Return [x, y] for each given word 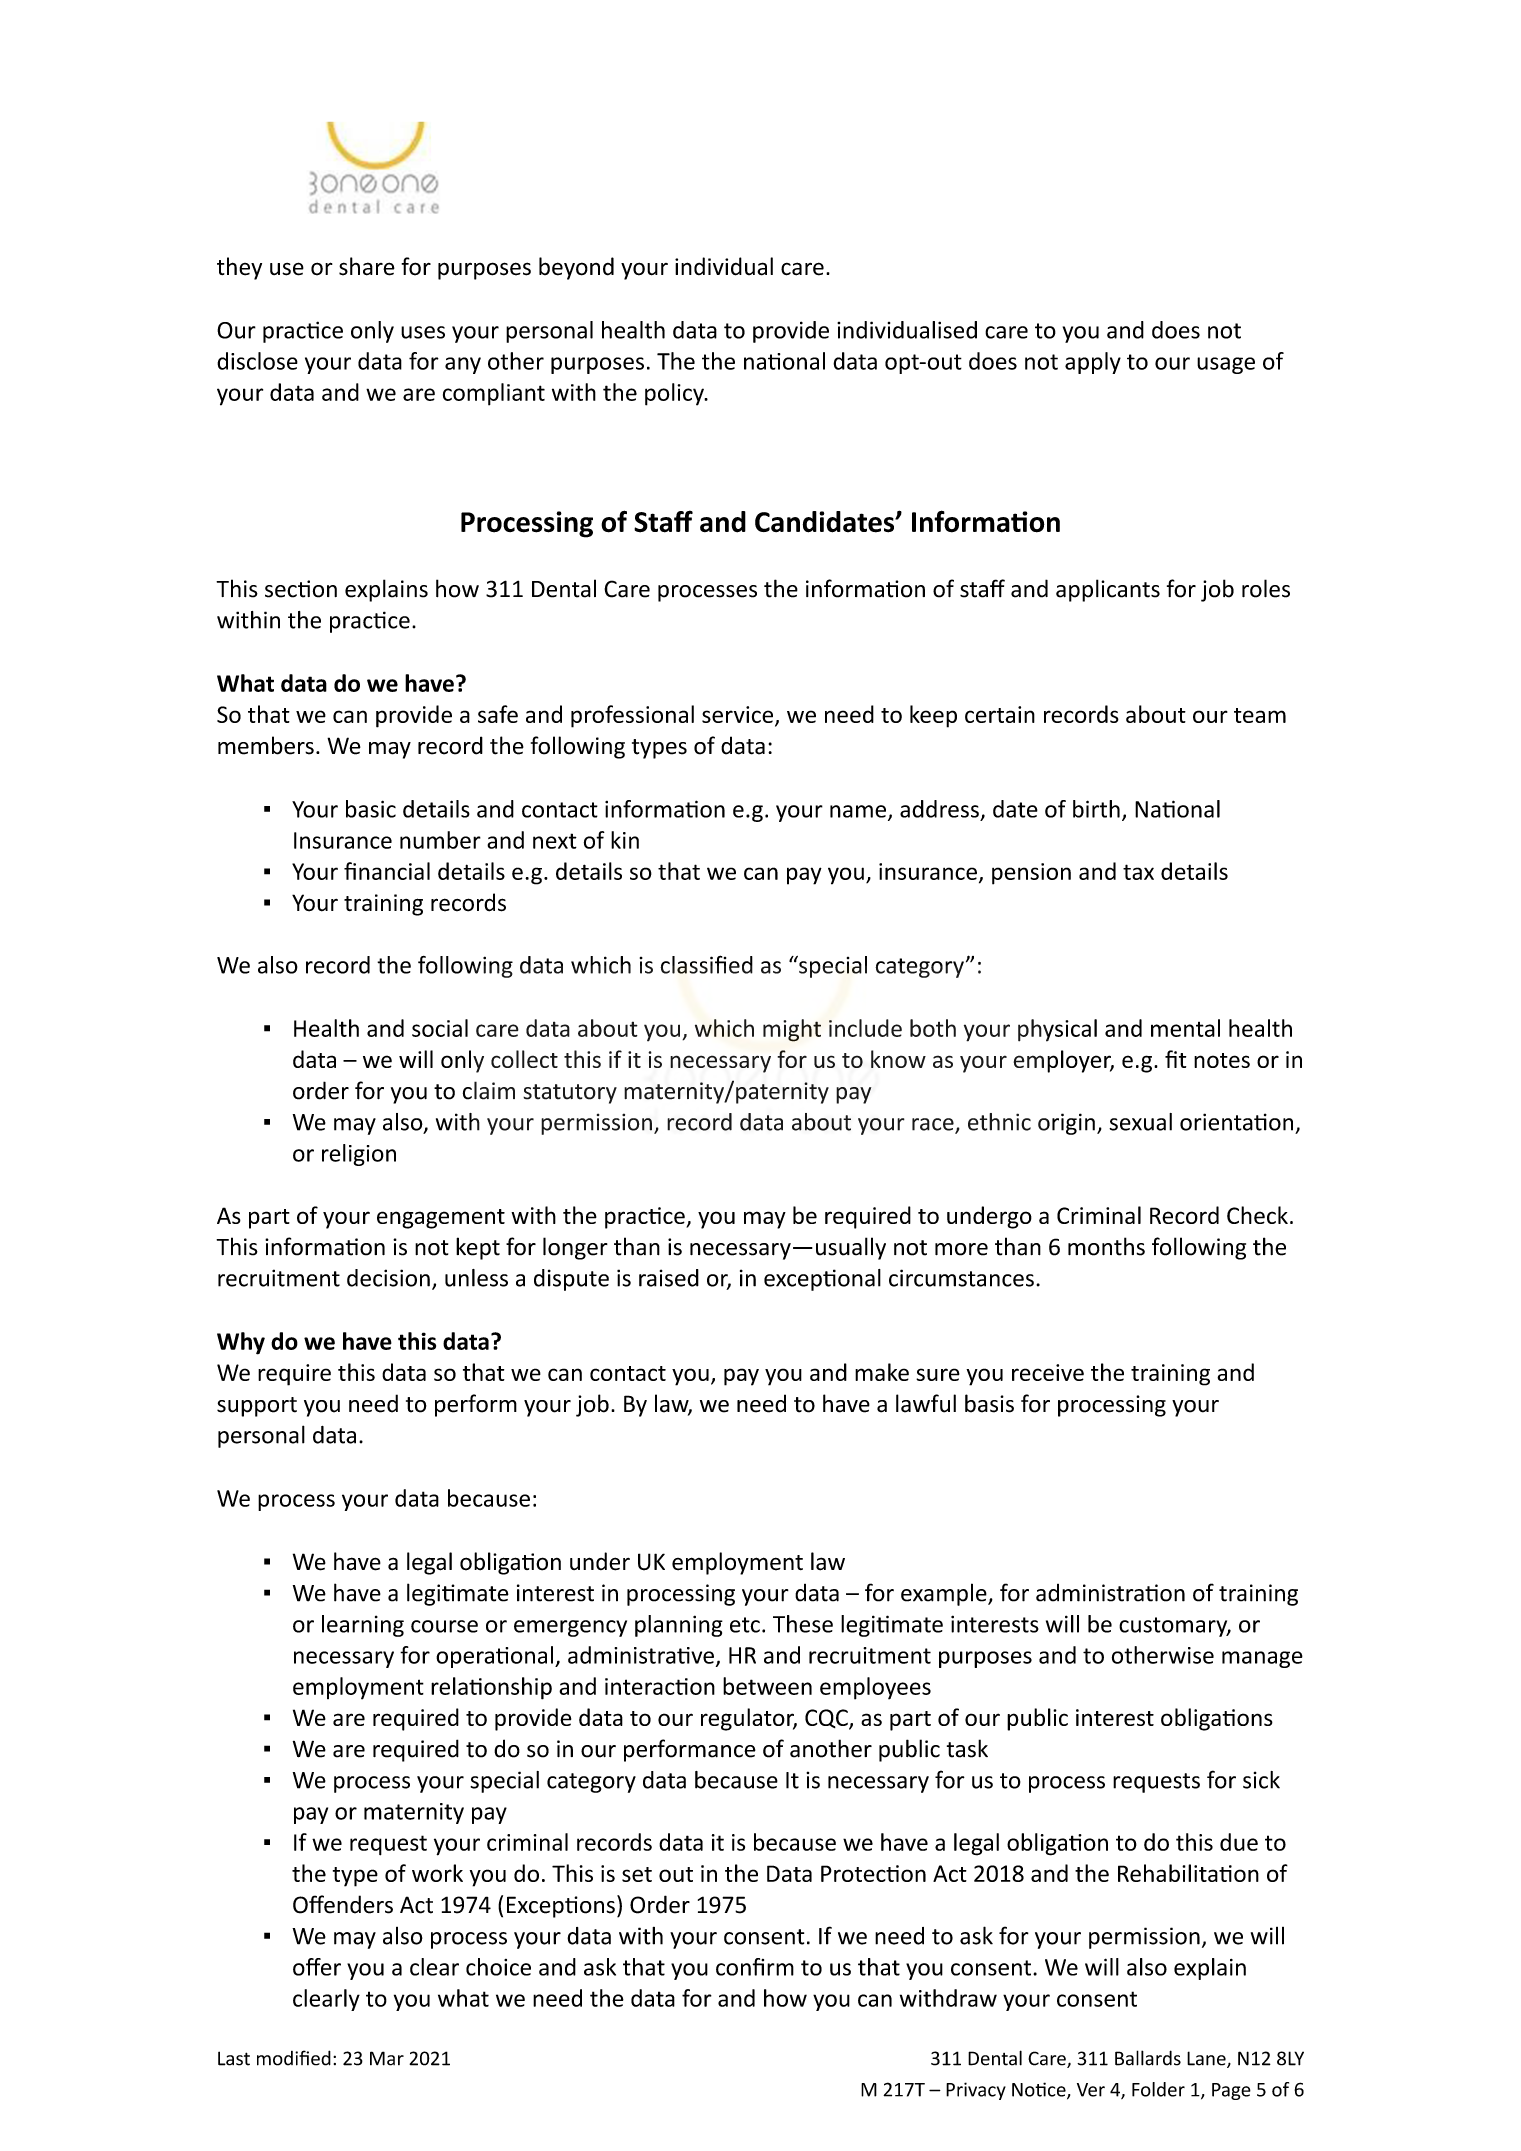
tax [1138, 872]
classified [706, 964]
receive [1048, 1372]
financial [387, 871]
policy [675, 394]
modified [294, 2058]
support [257, 1407]
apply [1093, 363]
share [367, 266]
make [882, 1372]
